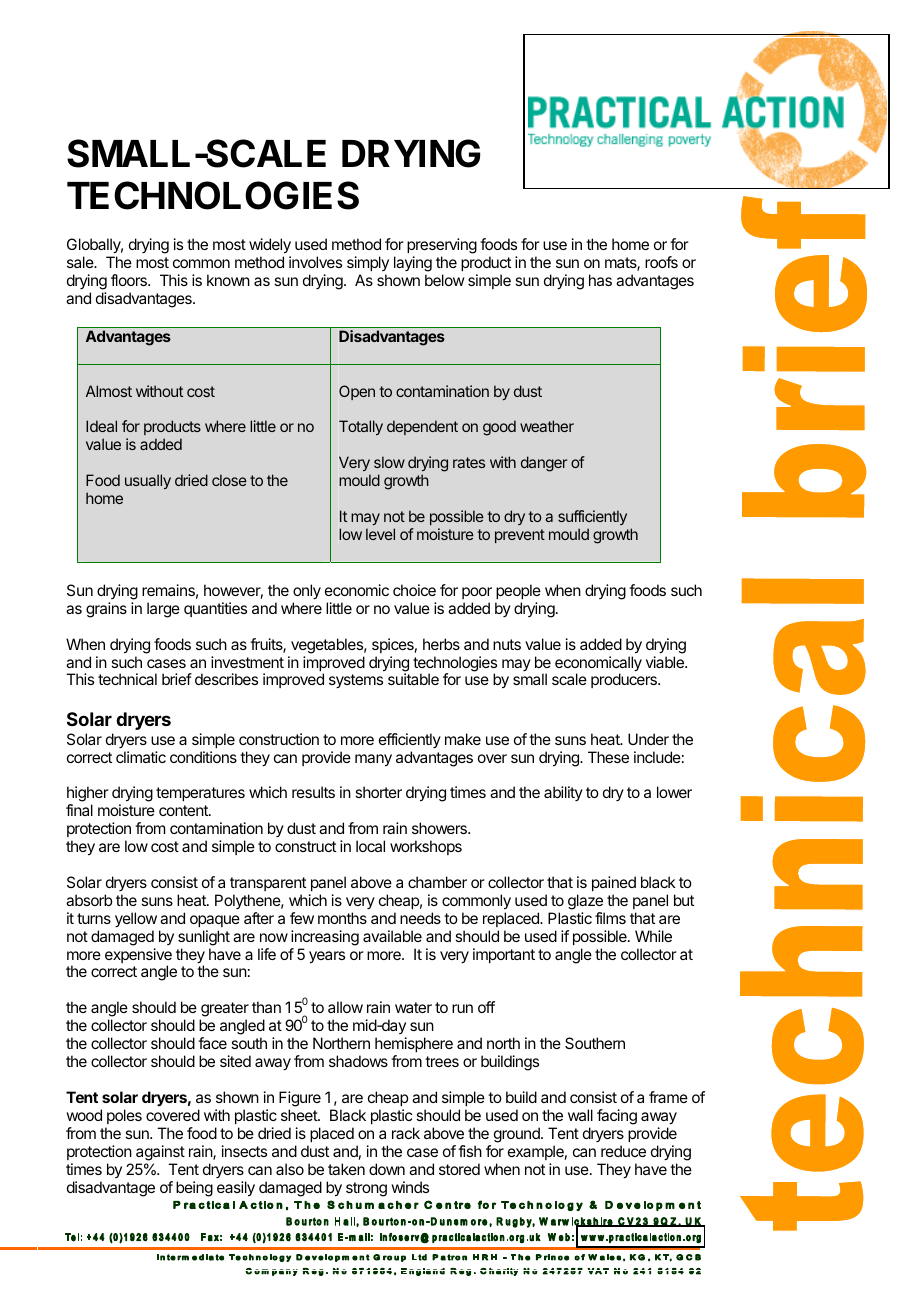 This screenshot has width=924, height=1308. I want to click on efficiently, so click(410, 740).
